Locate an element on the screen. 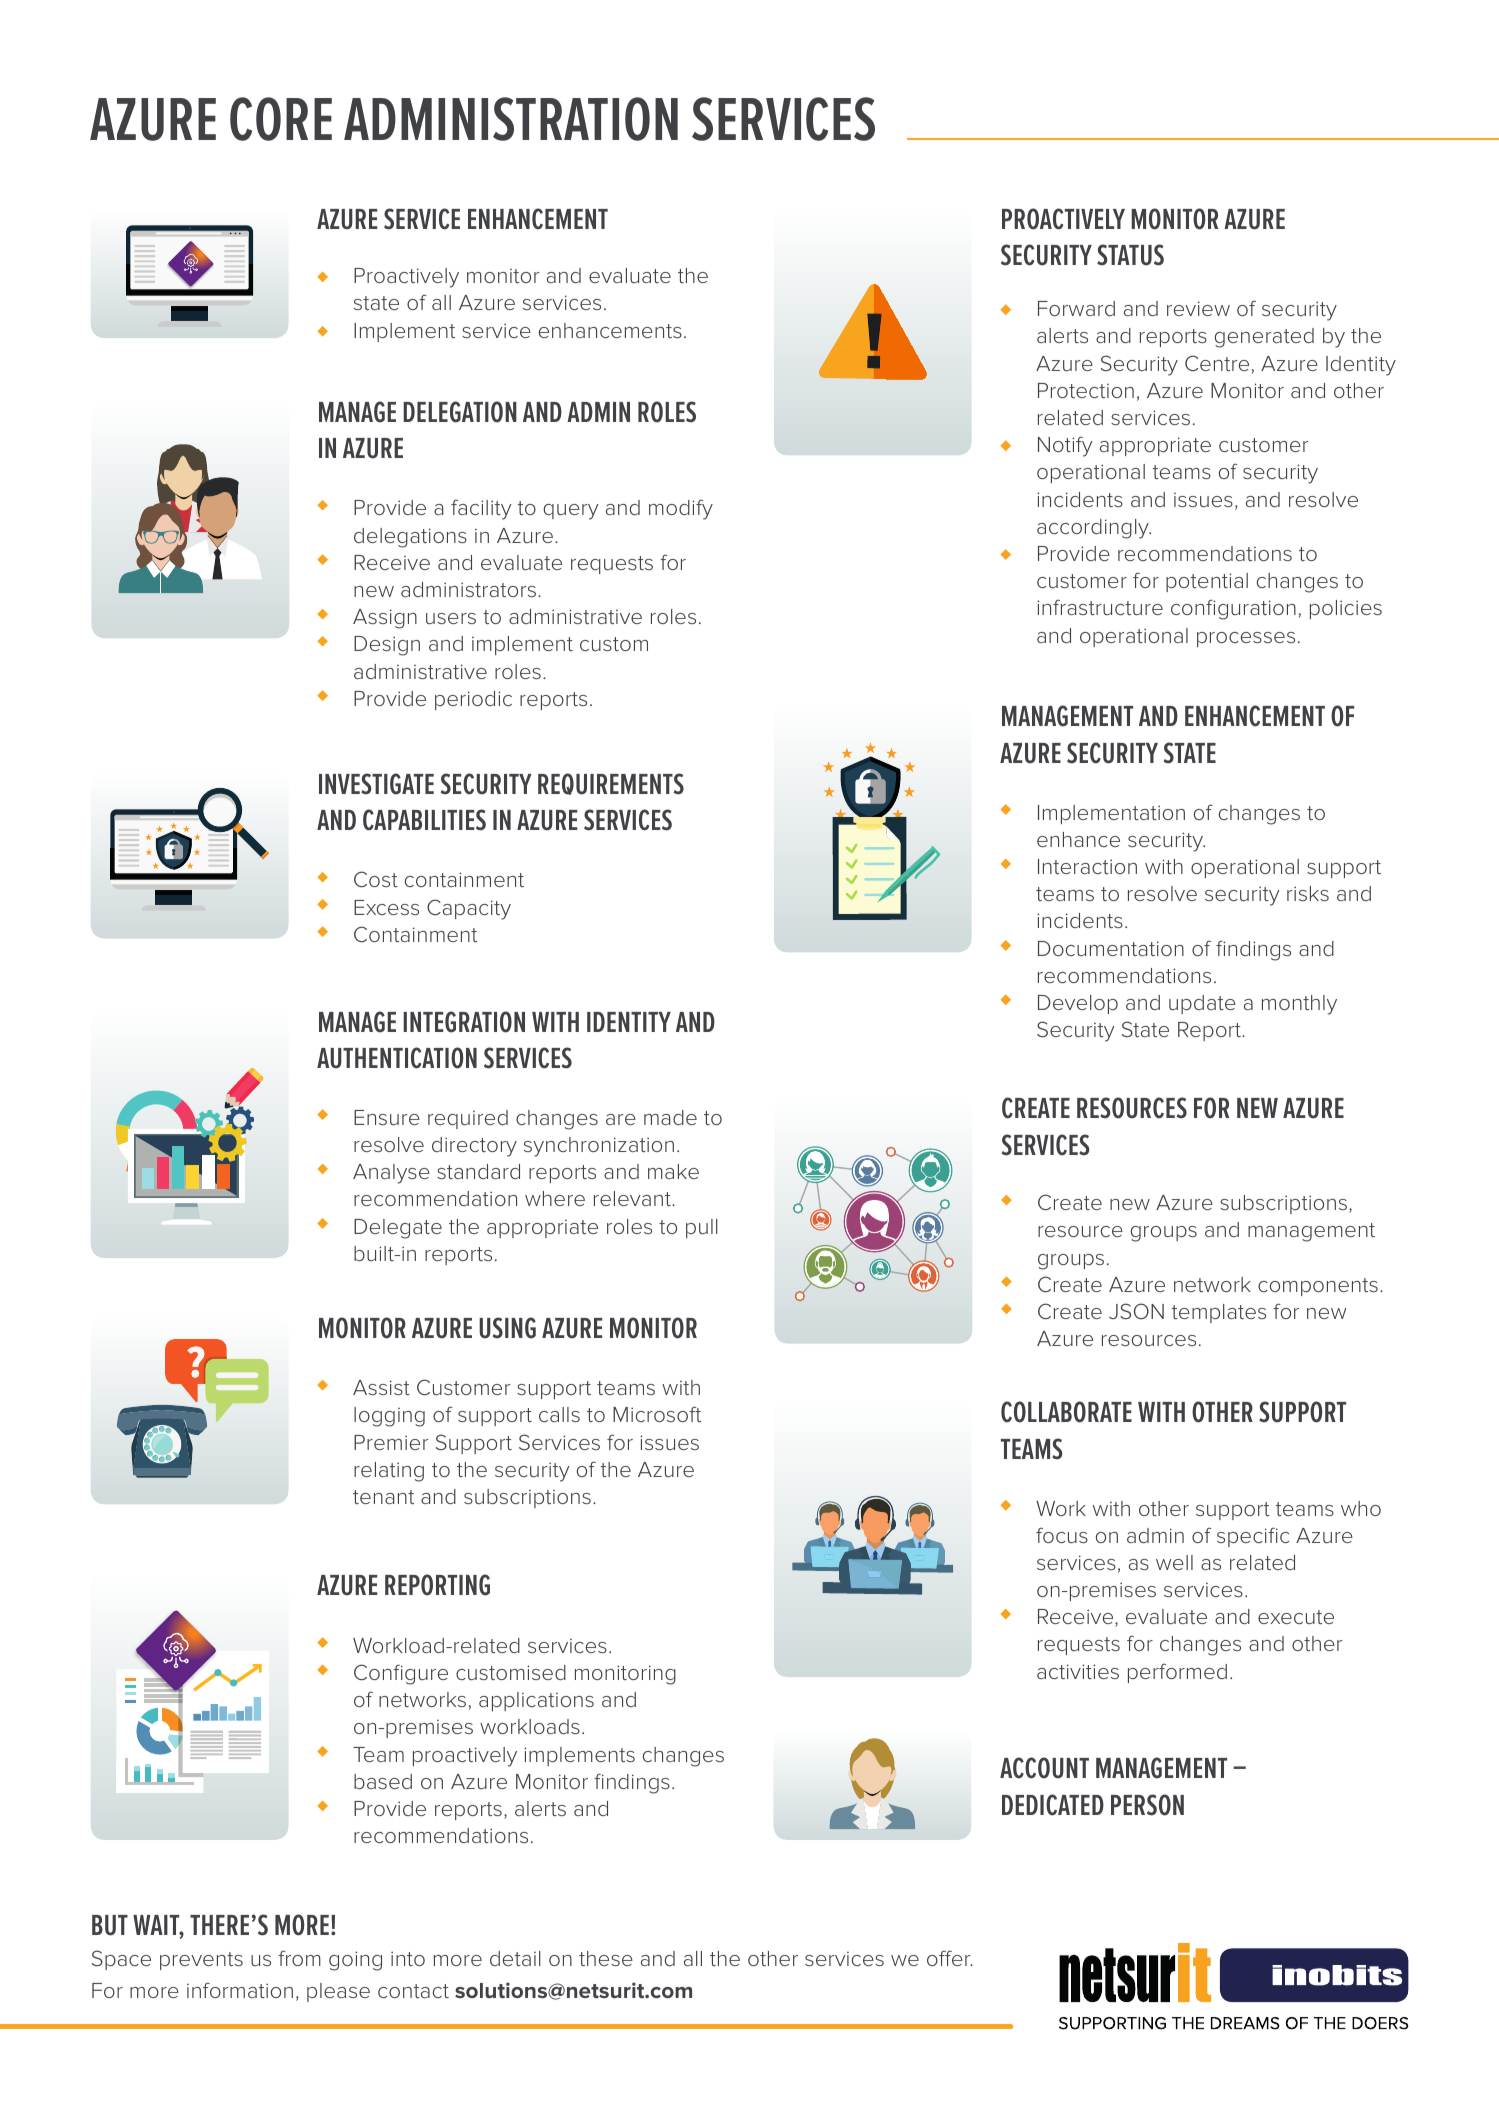 The width and height of the screenshot is (1499, 2120). from is located at coordinates (299, 1958).
